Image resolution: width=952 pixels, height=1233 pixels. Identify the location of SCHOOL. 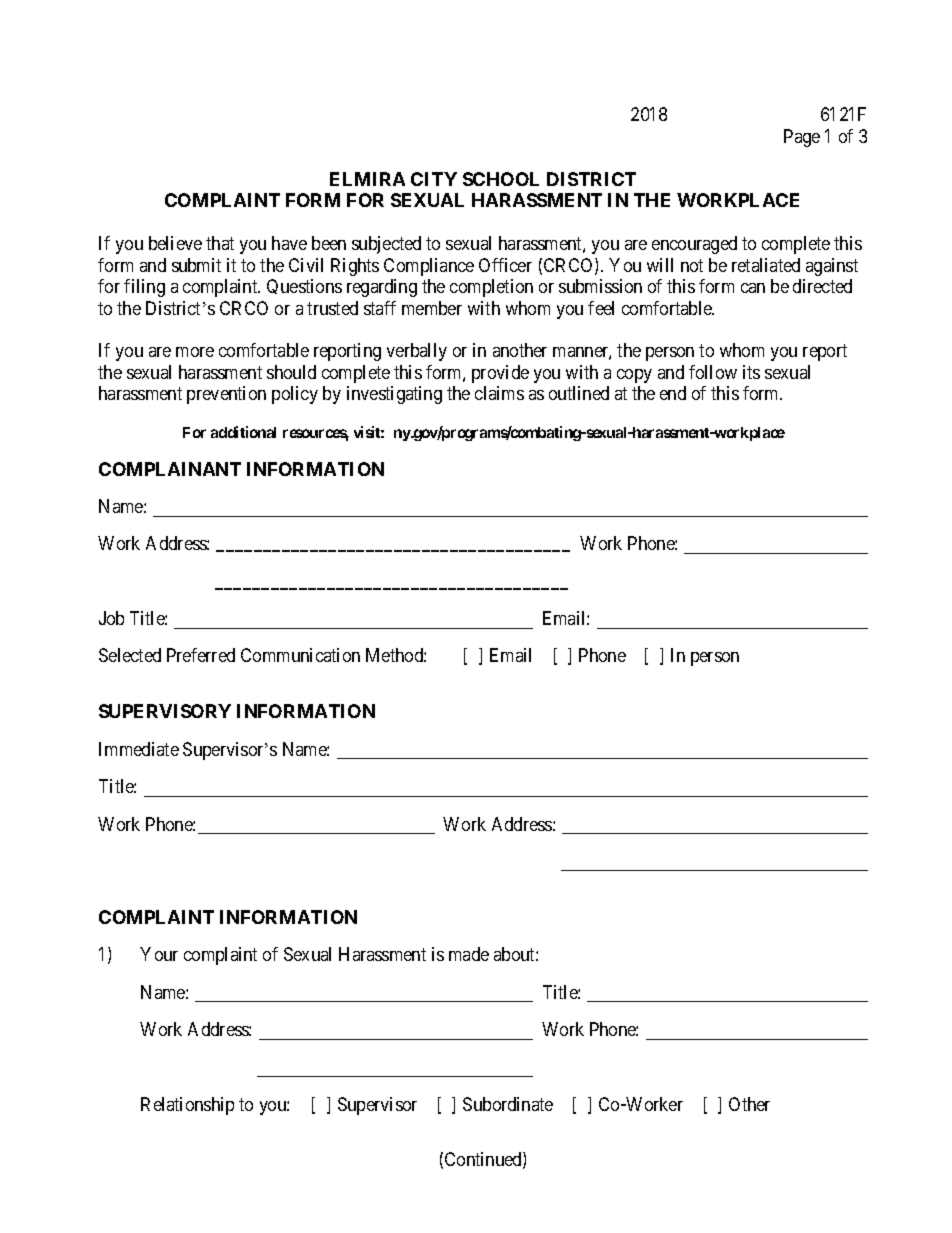
(501, 179).
